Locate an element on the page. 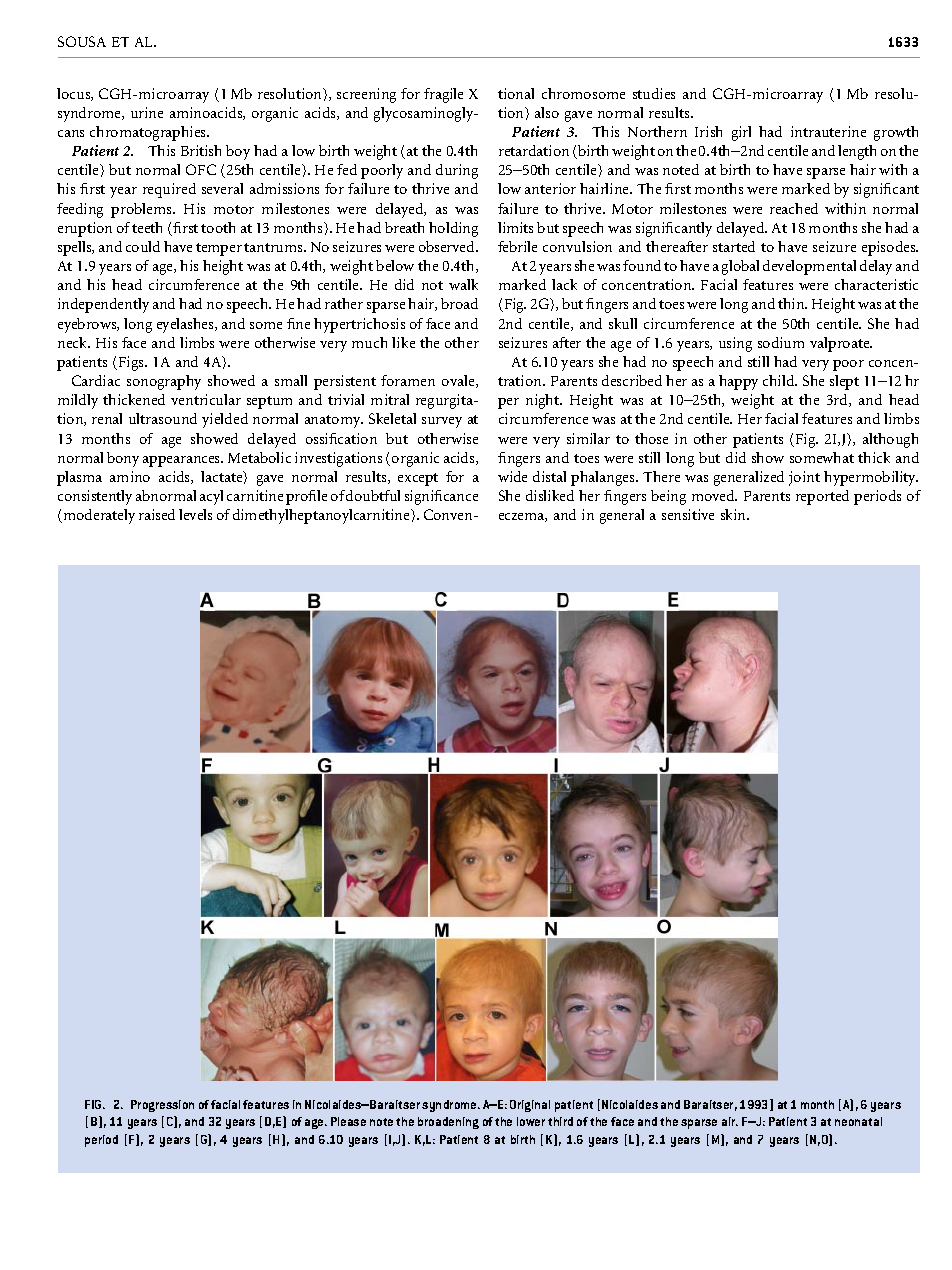 The image size is (952, 1270). Original is located at coordinates (530, 1106).
